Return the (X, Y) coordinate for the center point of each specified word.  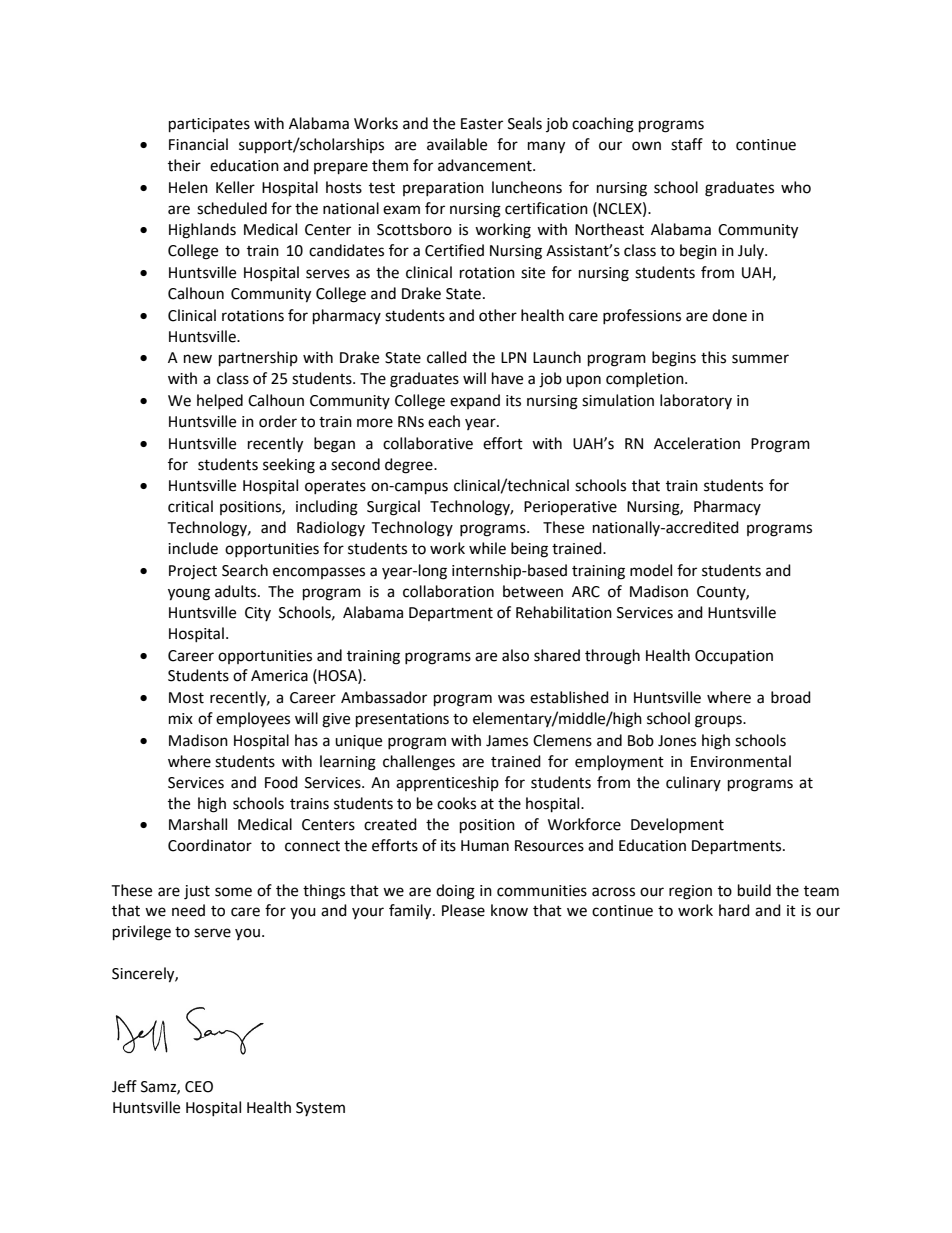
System (320, 1109)
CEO (199, 1087)
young (189, 594)
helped (220, 401)
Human (485, 846)
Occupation (734, 657)
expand (475, 401)
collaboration (448, 591)
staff (687, 144)
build (754, 890)
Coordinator (210, 845)
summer (760, 359)
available (457, 144)
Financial (198, 144)
